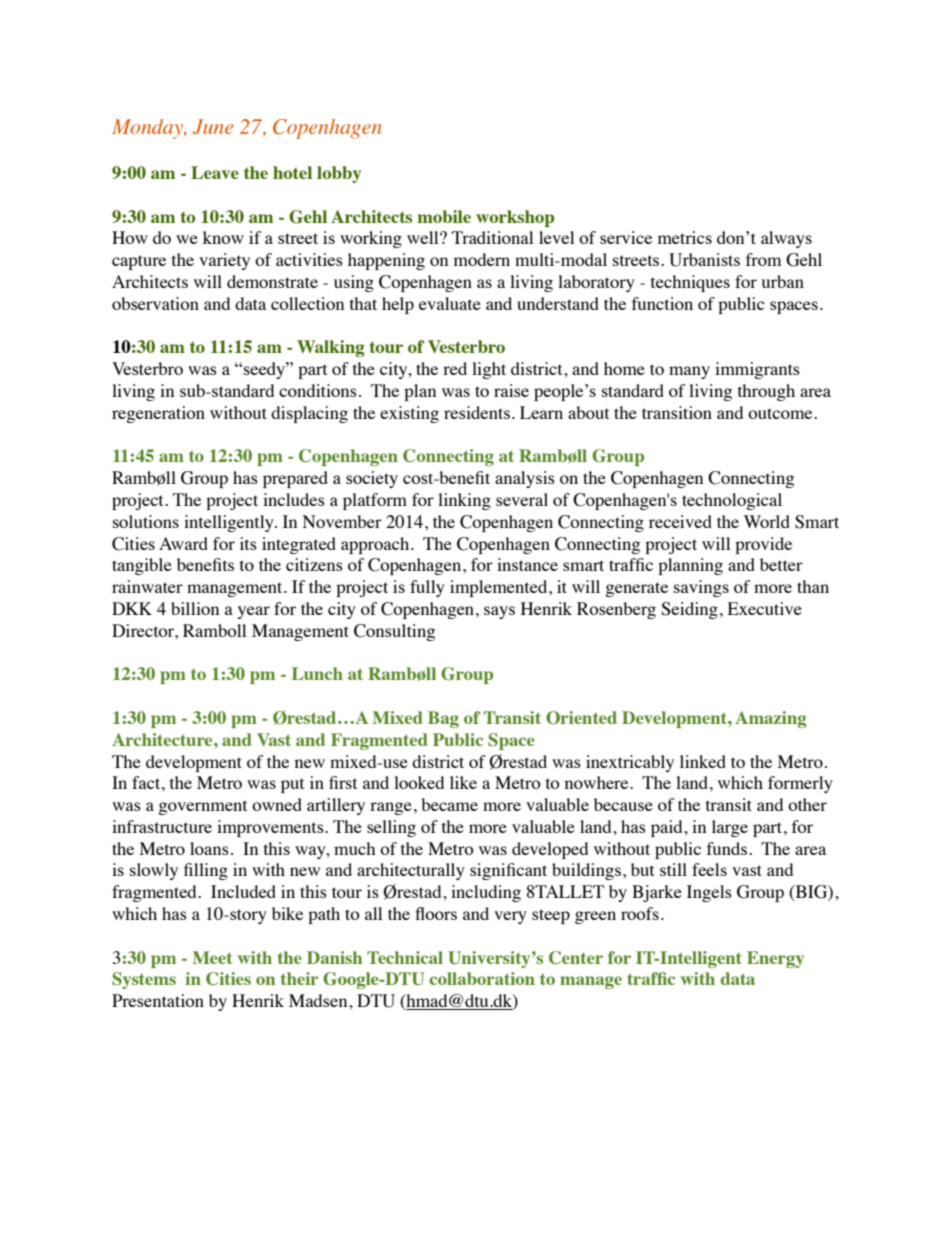  What do you see at coordinates (482, 978) in the screenshot?
I see `collaboration` at bounding box center [482, 978].
